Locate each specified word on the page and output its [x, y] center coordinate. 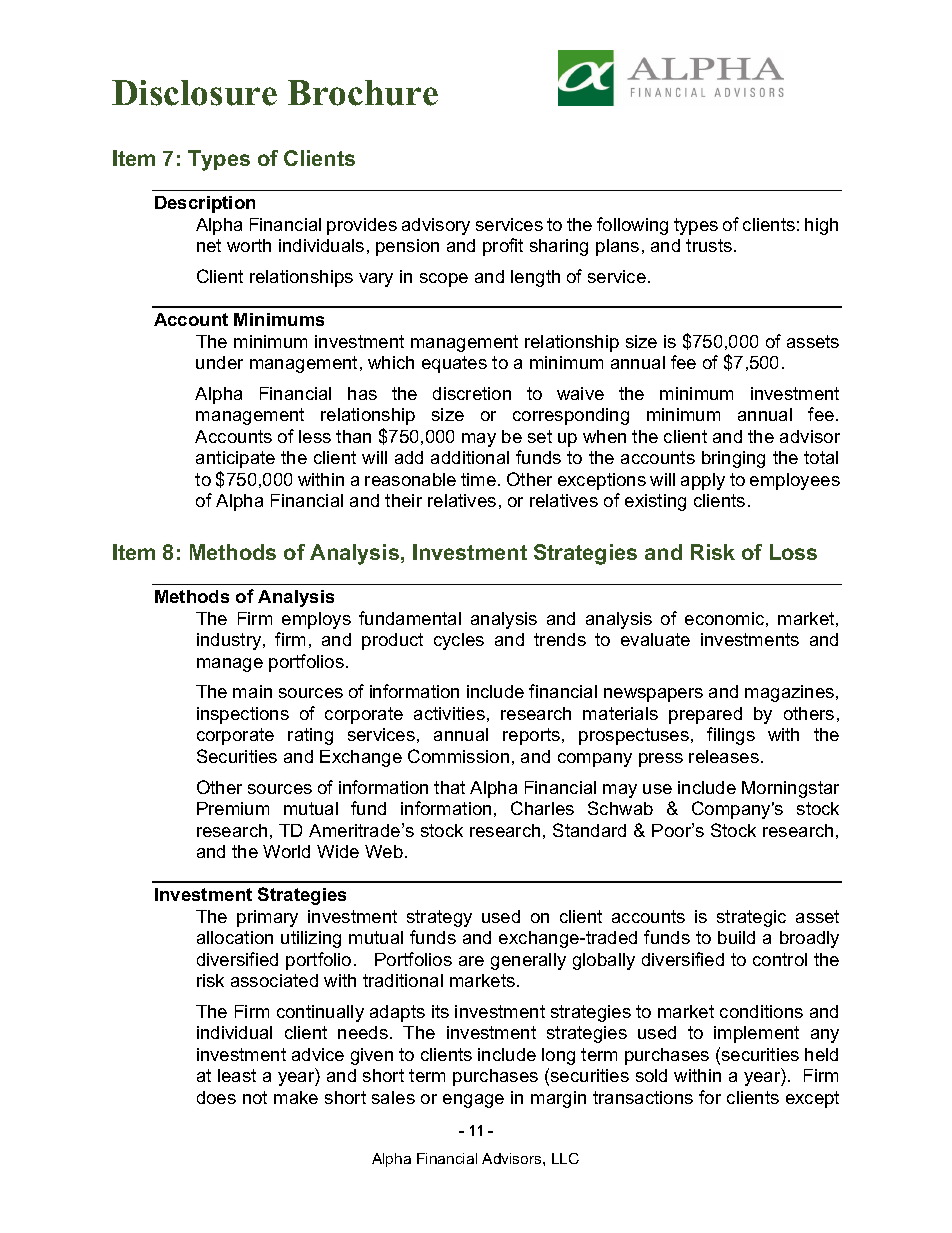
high [821, 226]
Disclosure [194, 93]
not [255, 1097]
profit [503, 247]
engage [473, 1101]
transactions [643, 1097]
